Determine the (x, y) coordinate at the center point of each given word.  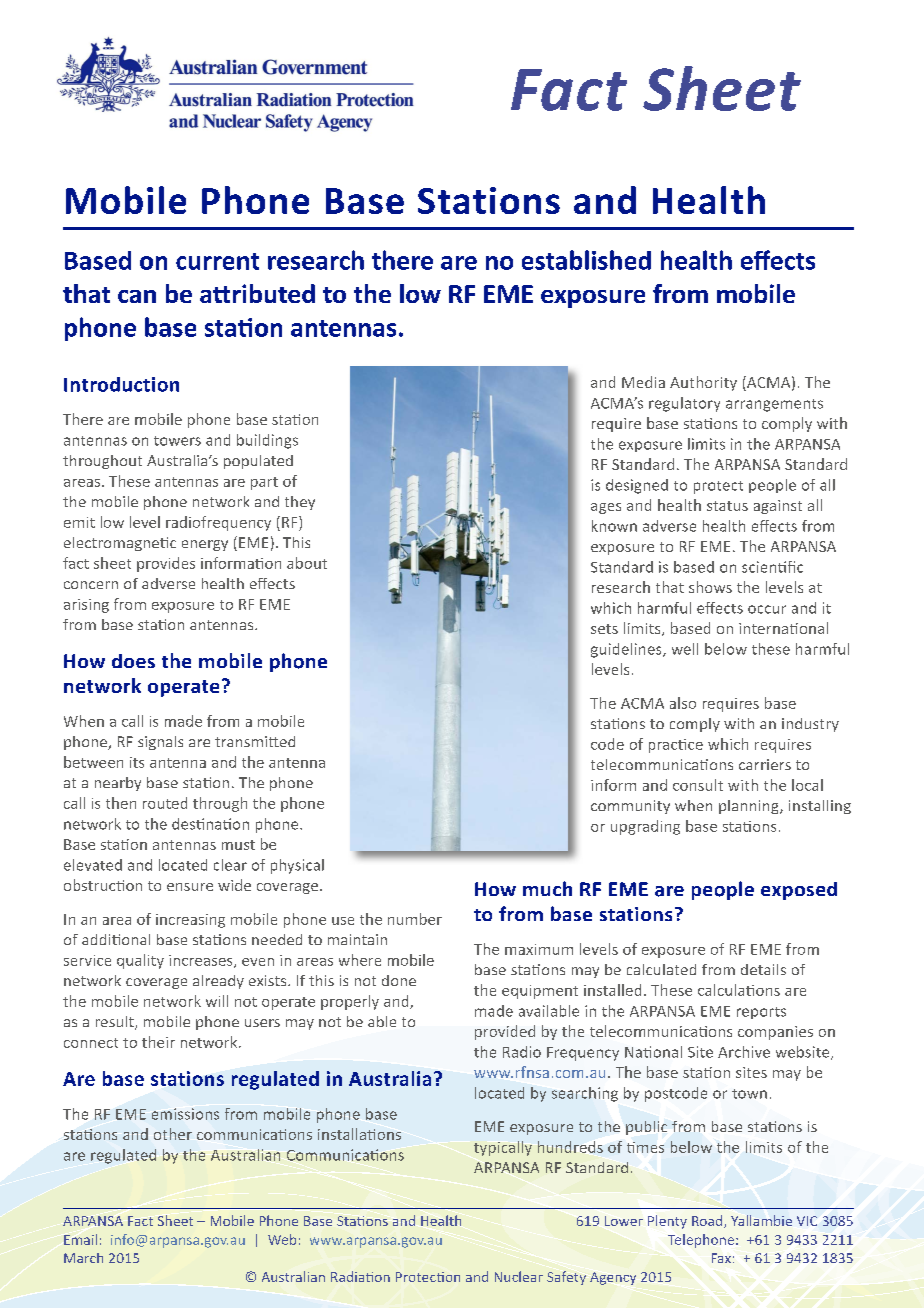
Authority (703, 383)
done (399, 980)
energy (205, 545)
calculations (739, 990)
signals (160, 743)
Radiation (360, 1276)
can (137, 296)
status (727, 506)
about (307, 563)
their (158, 1042)
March (83, 1258)
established (586, 260)
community (630, 807)
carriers (765, 764)
